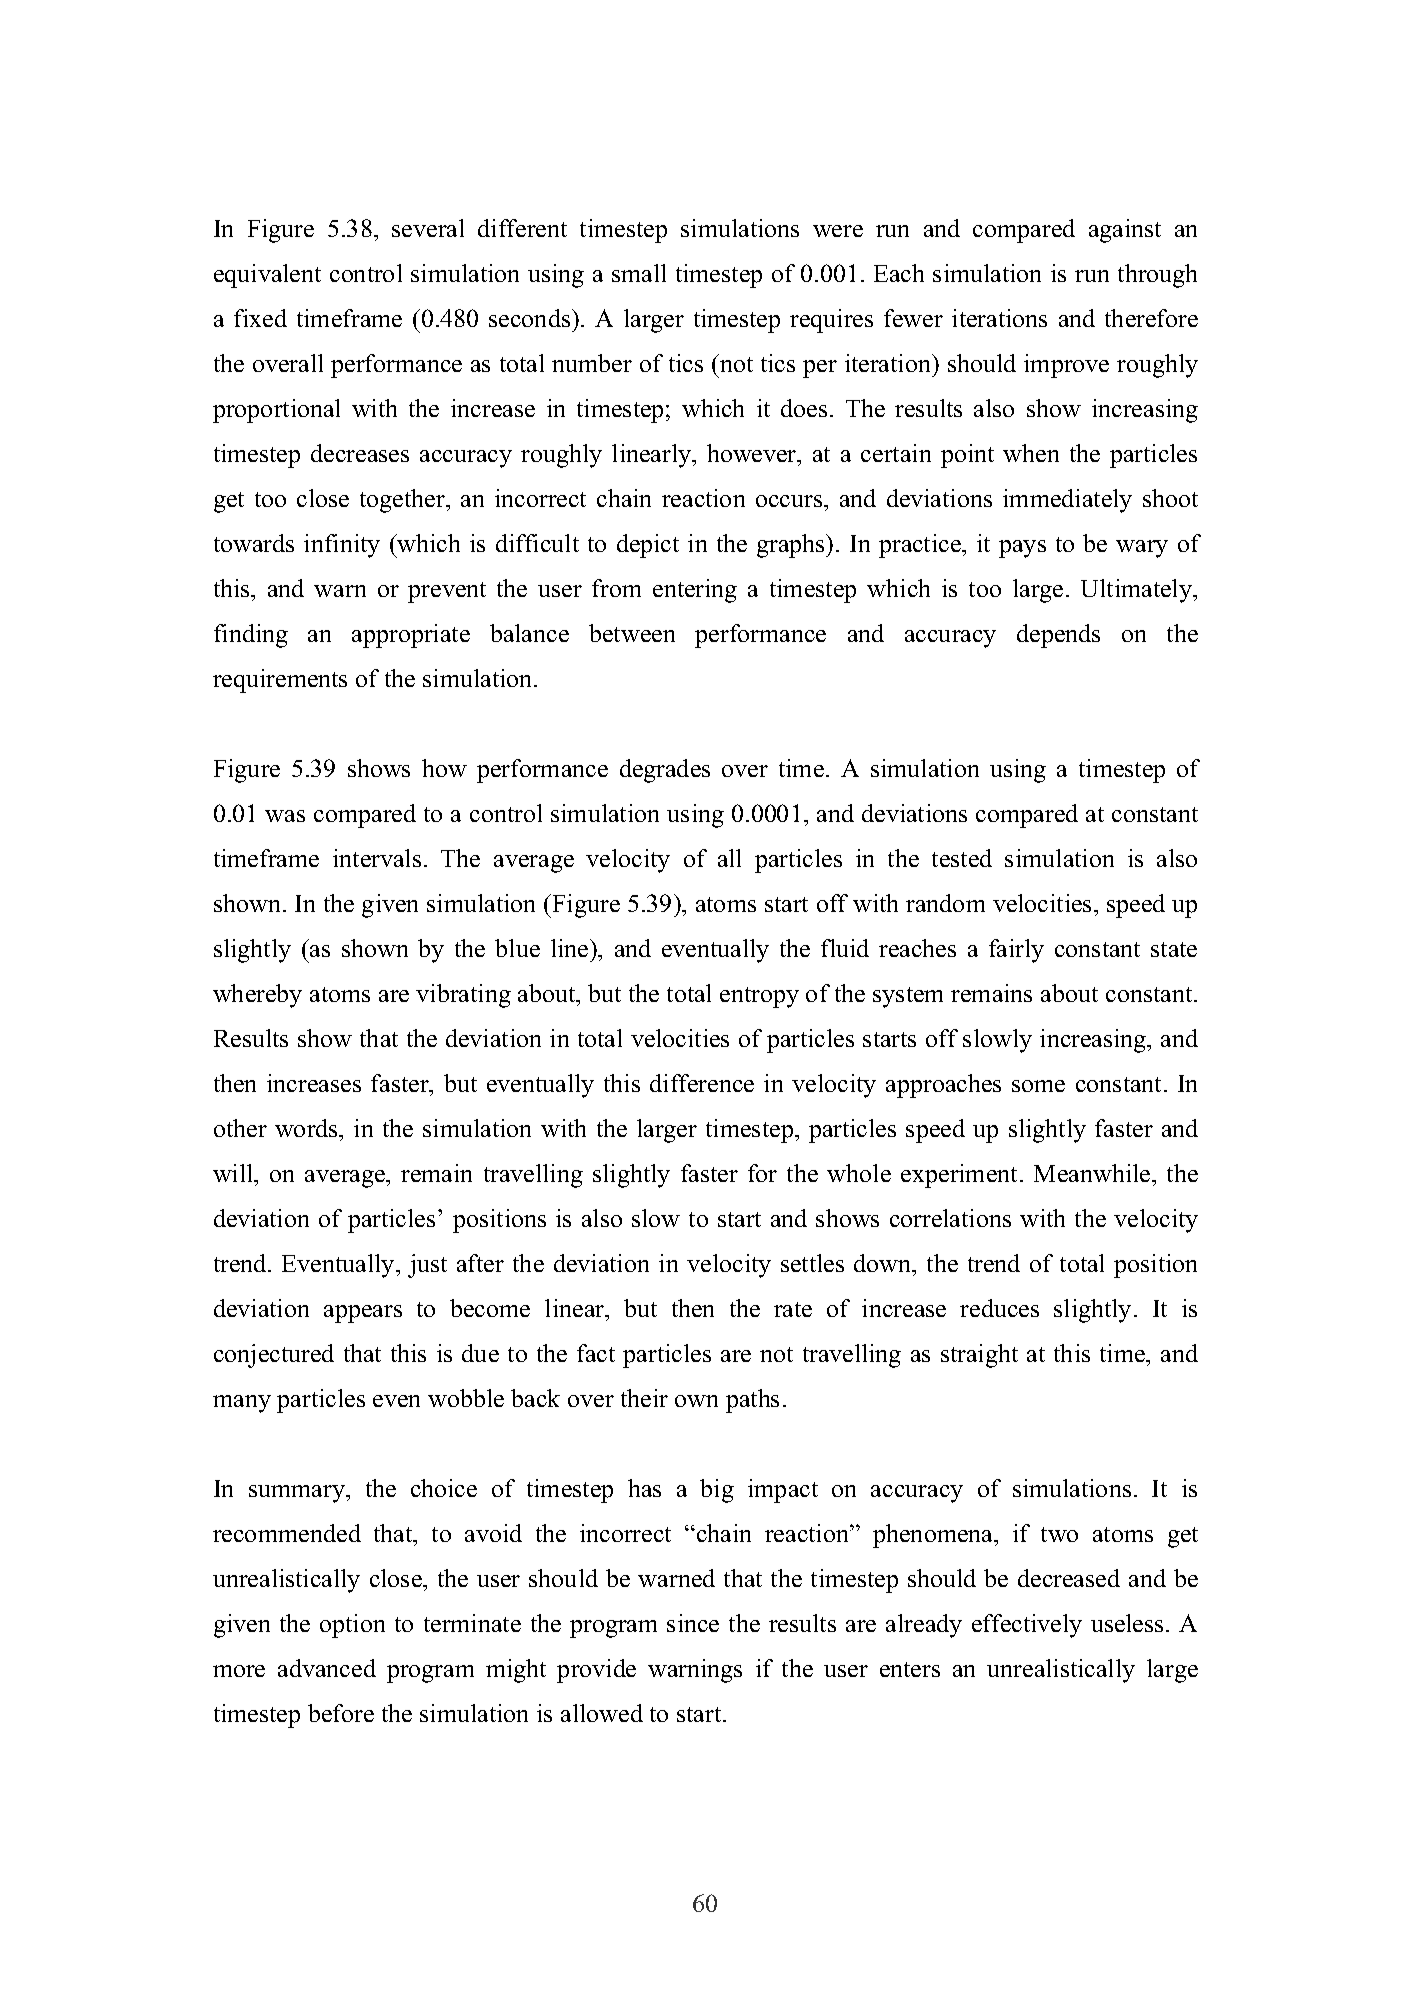  Describe the element at coordinates (759, 997) in the screenshot. I see `entropy` at that location.
